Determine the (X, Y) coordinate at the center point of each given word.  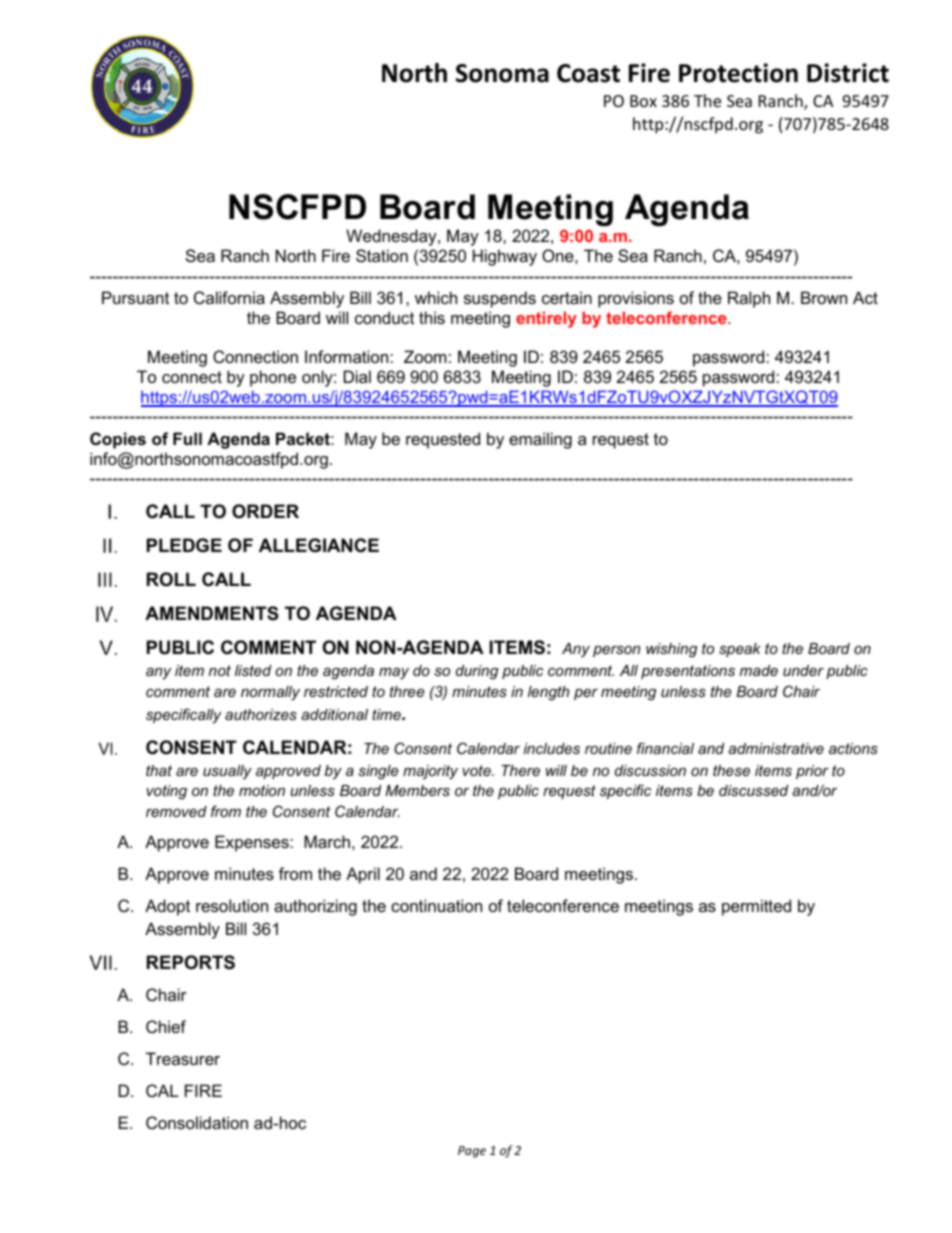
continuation (436, 905)
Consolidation (197, 1122)
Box (643, 101)
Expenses (253, 843)
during (477, 672)
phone (273, 378)
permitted (756, 907)
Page (472, 1152)
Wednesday (392, 237)
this (432, 317)
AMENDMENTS (212, 613)
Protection (738, 73)
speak (740, 650)
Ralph (749, 299)
